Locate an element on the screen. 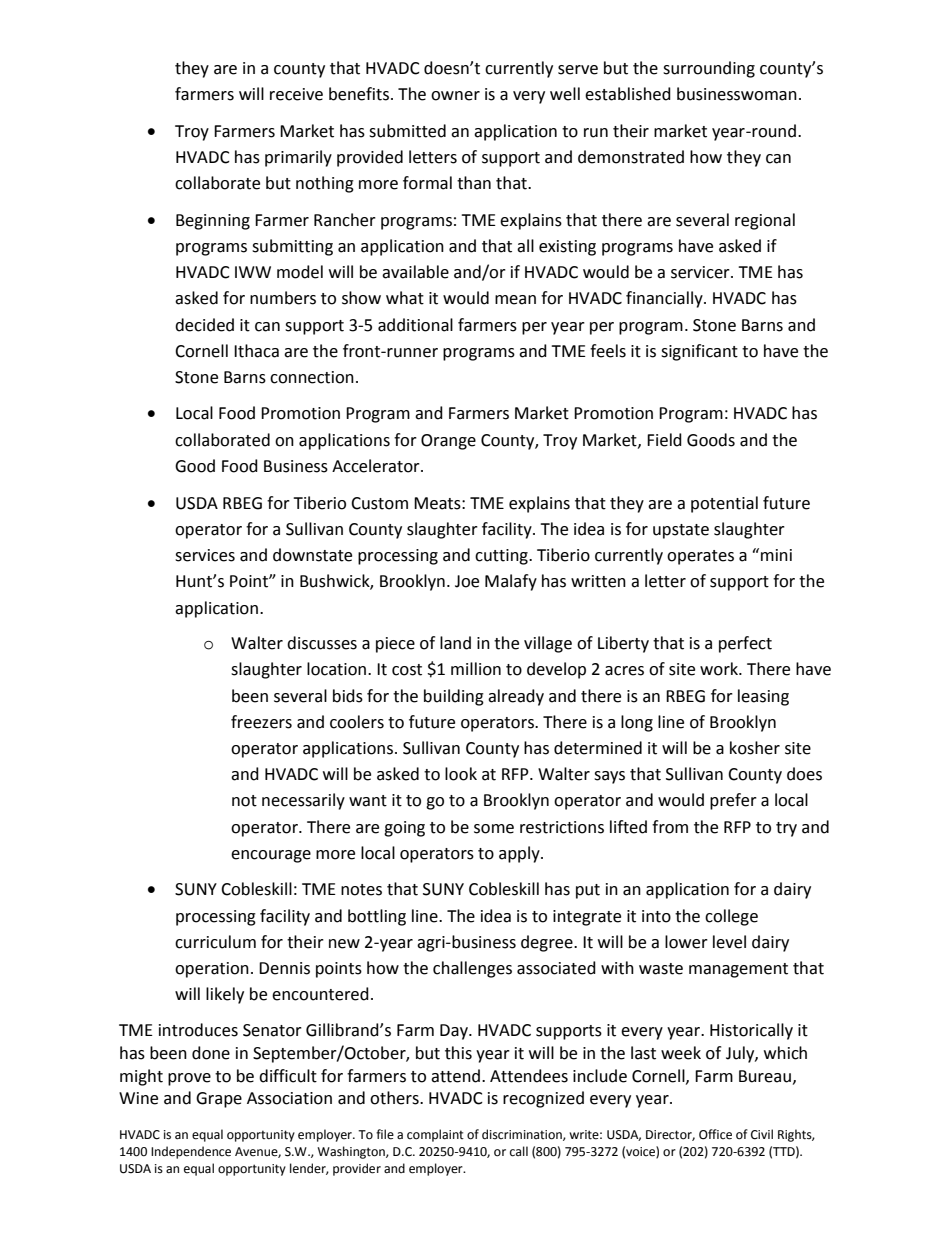 The height and width of the screenshot is (1233, 952). perfect is located at coordinates (745, 644).
